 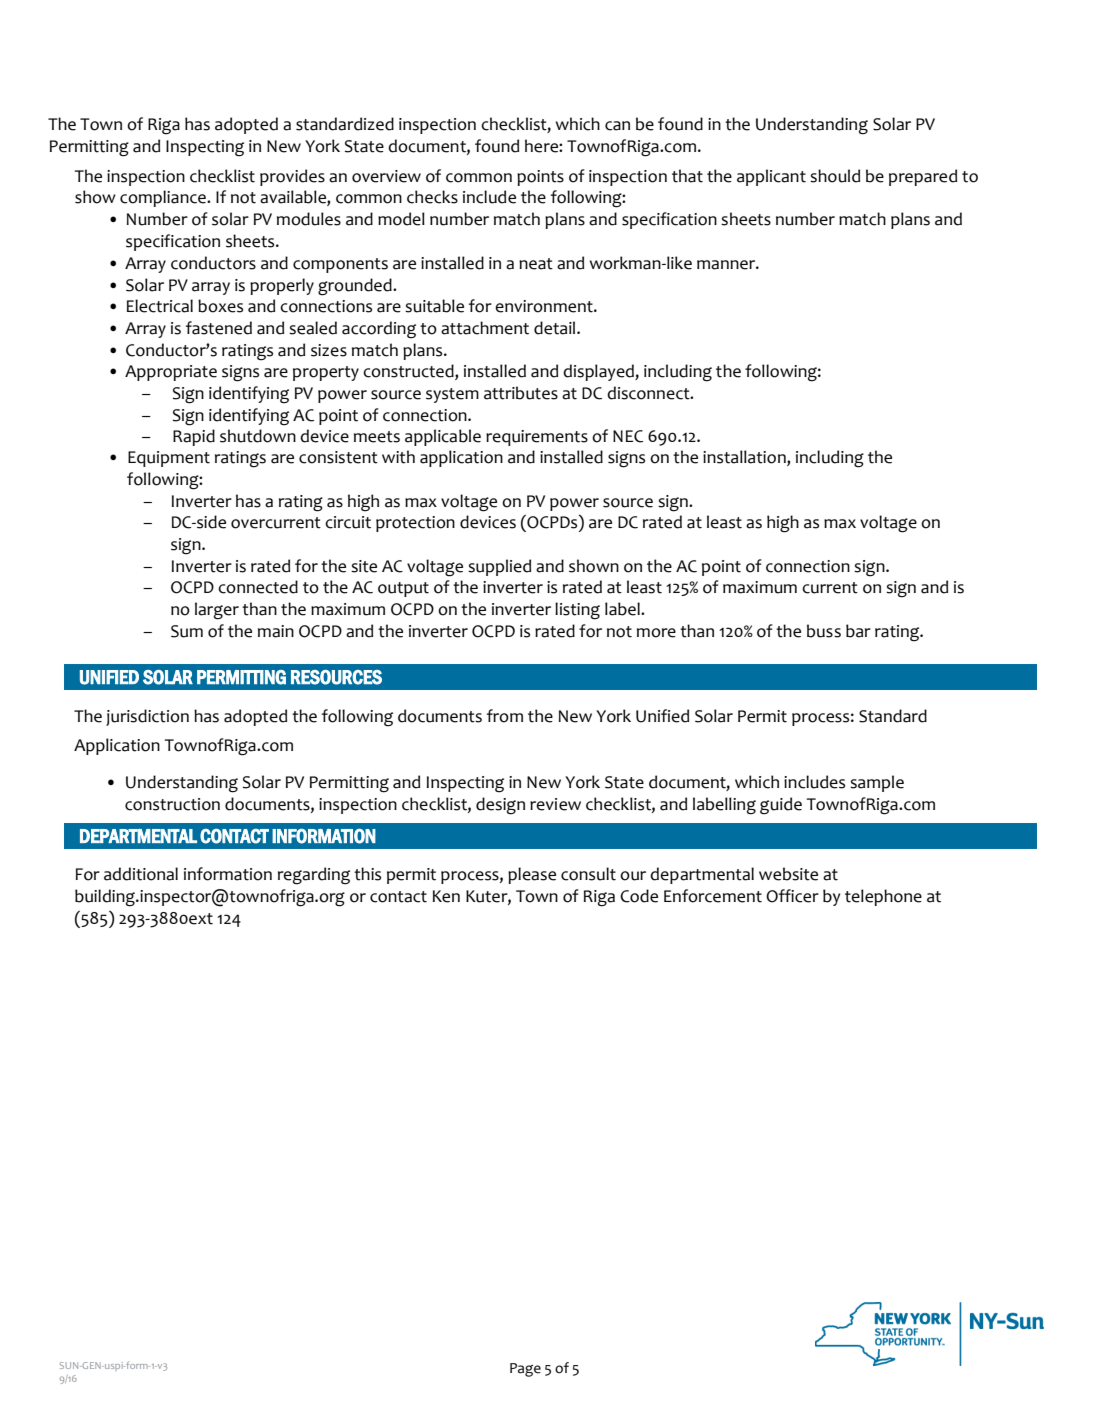 What do you see at coordinates (877, 783) in the image?
I see `sample` at bounding box center [877, 783].
